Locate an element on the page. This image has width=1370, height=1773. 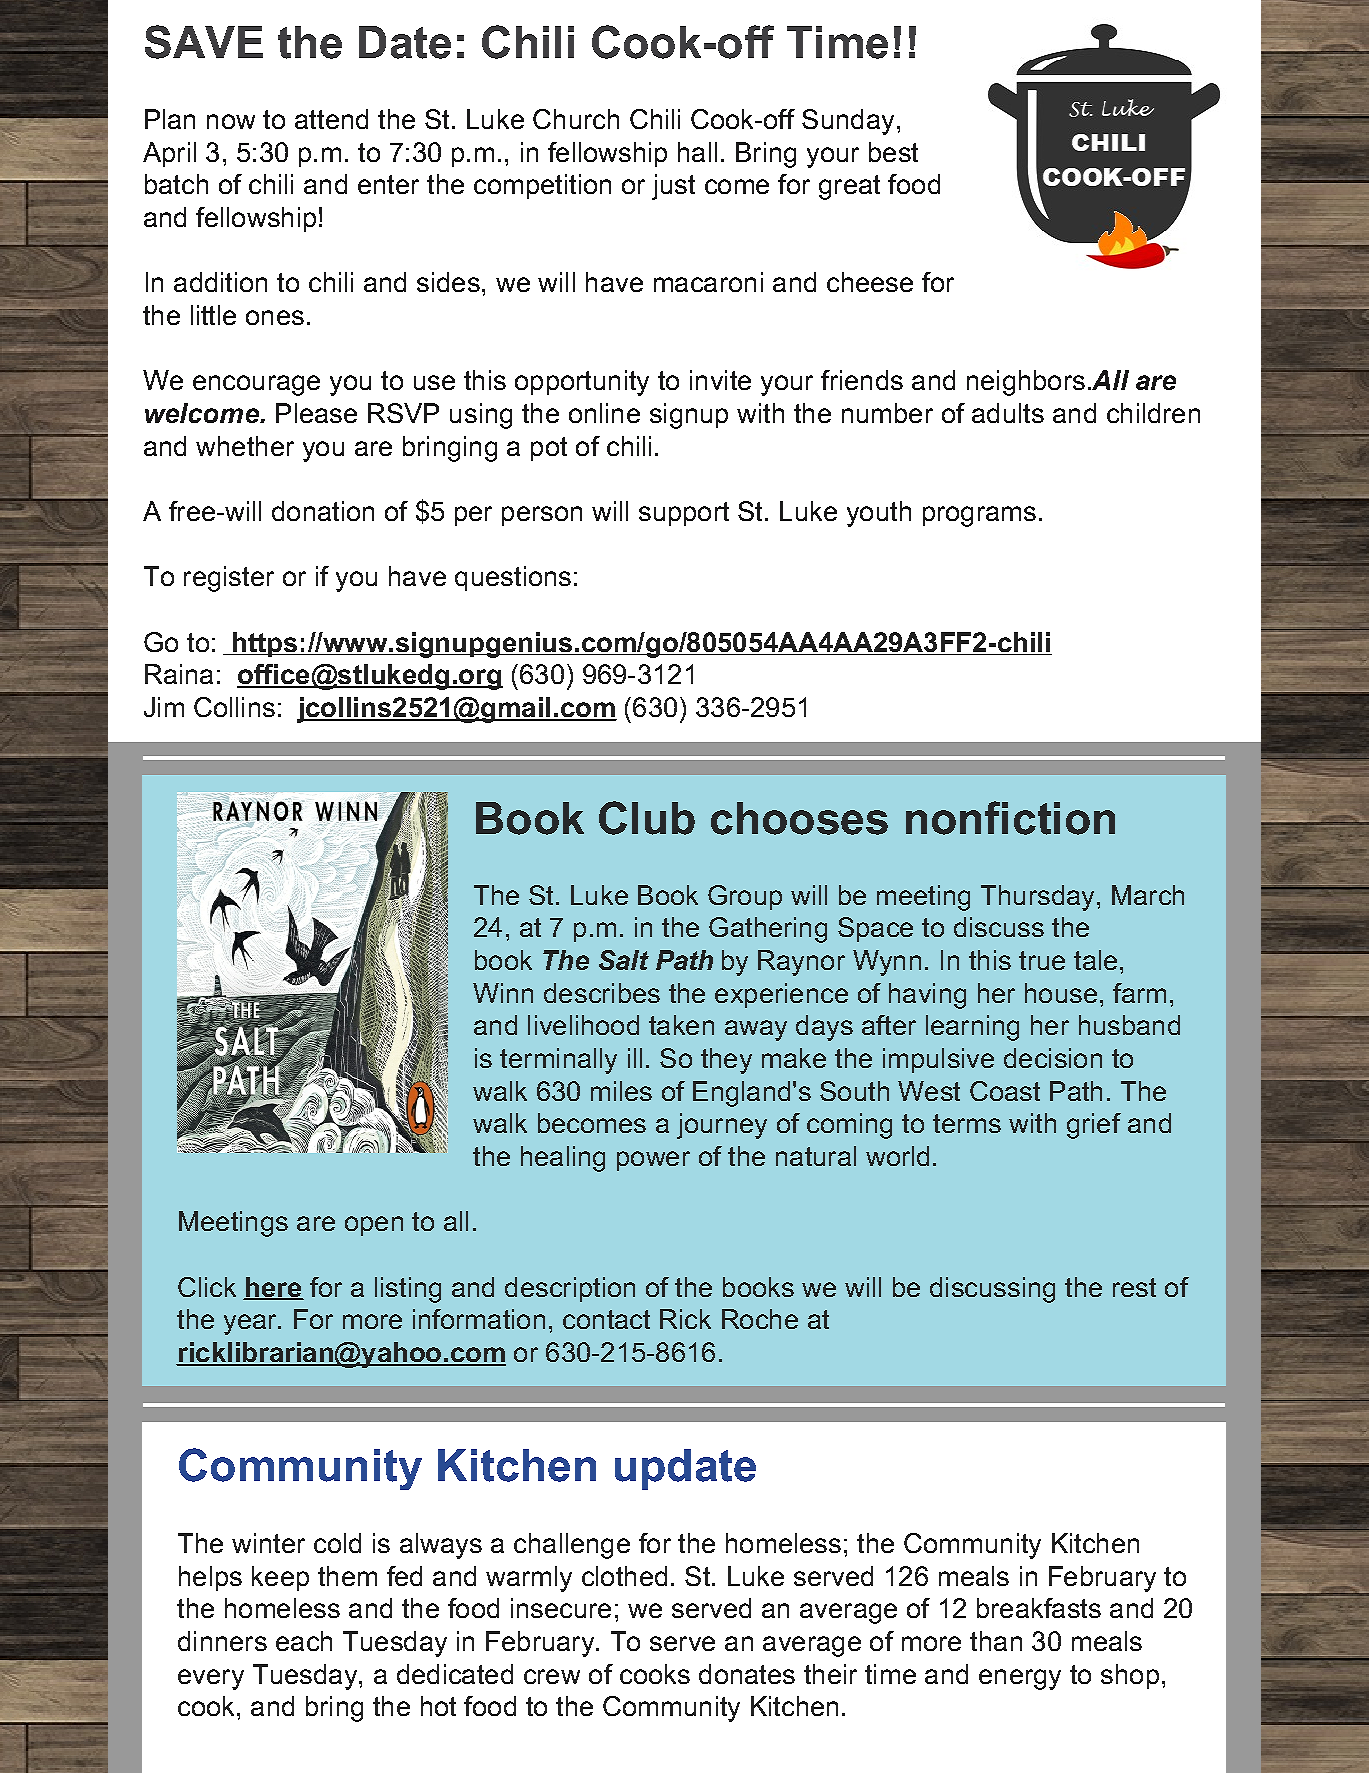
attend is located at coordinates (331, 119).
